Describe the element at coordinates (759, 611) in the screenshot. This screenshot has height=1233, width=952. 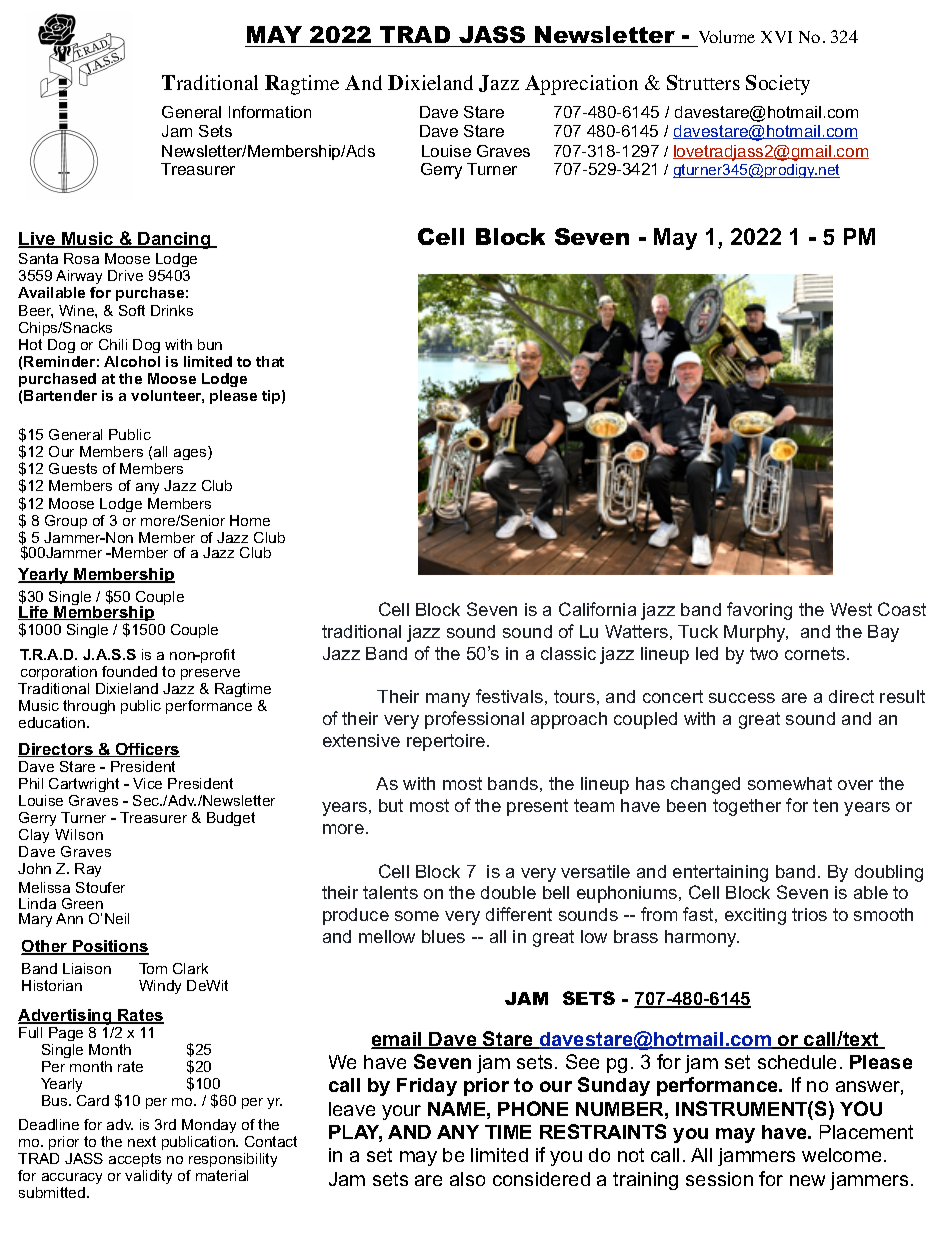
I see `favoring` at that location.
